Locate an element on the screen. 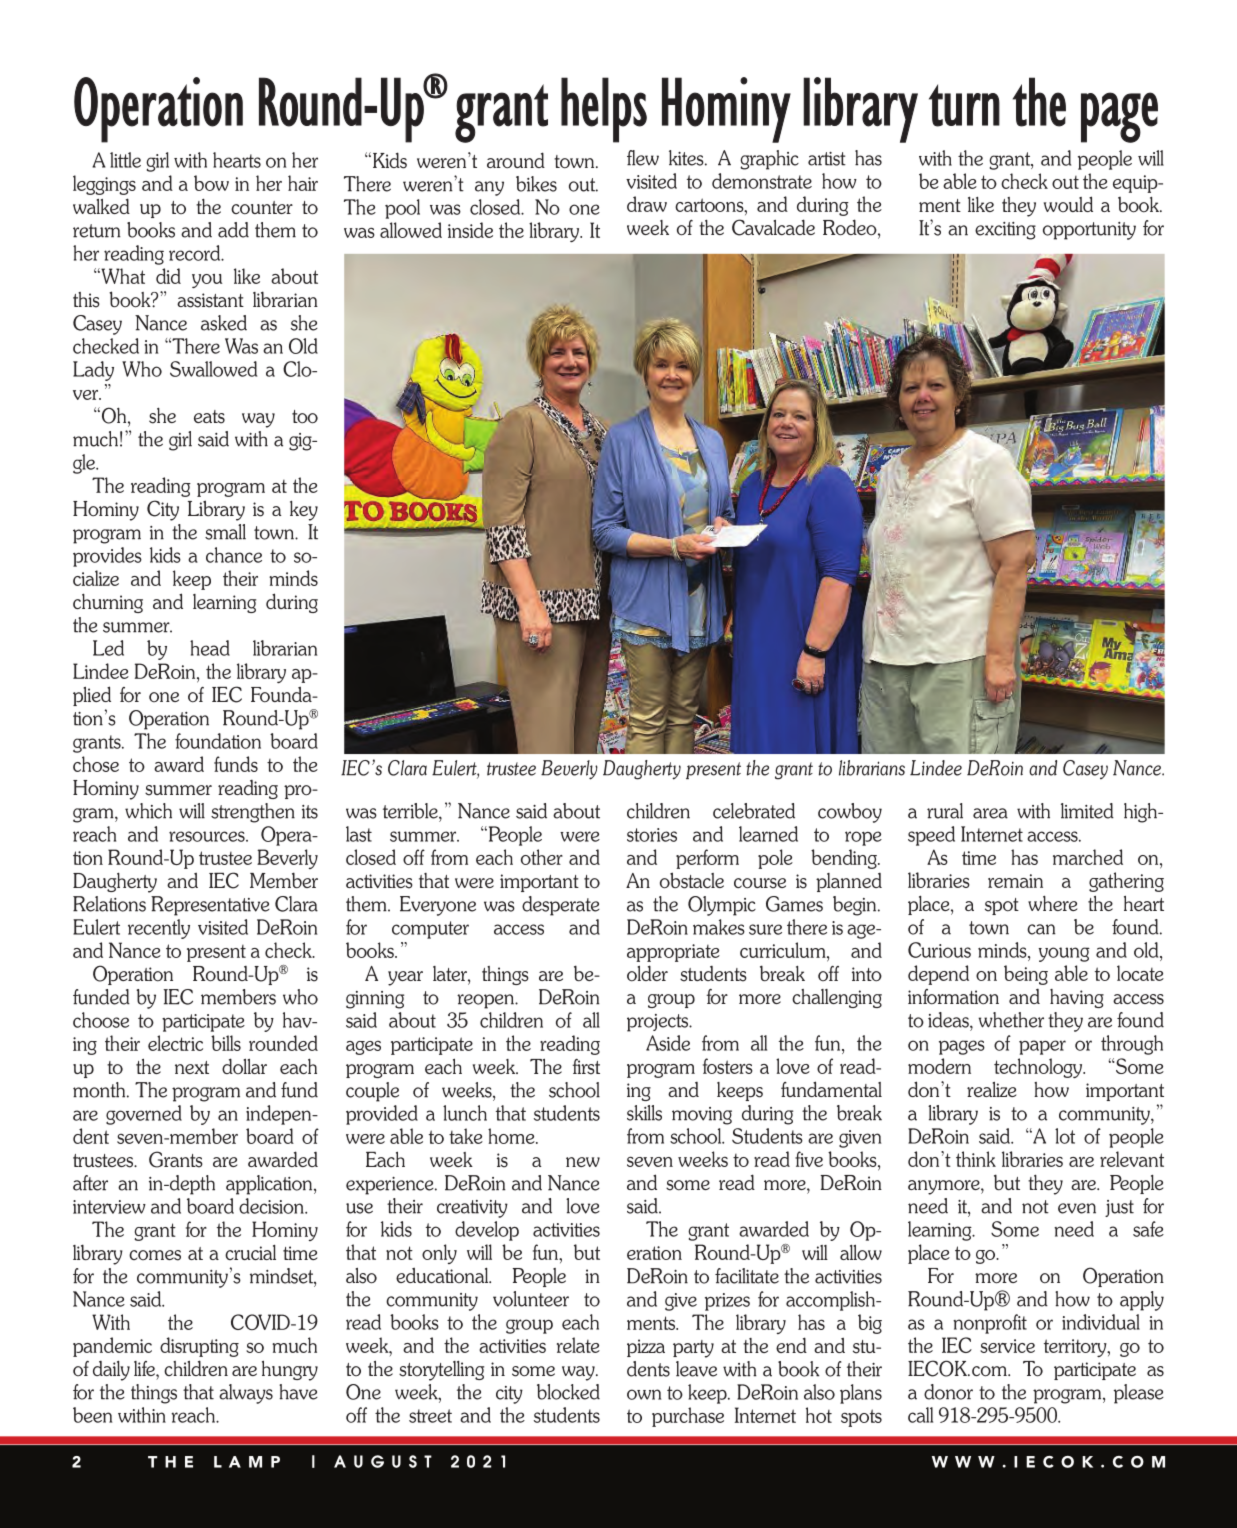 This screenshot has width=1237, height=1528. first is located at coordinates (586, 1067).
